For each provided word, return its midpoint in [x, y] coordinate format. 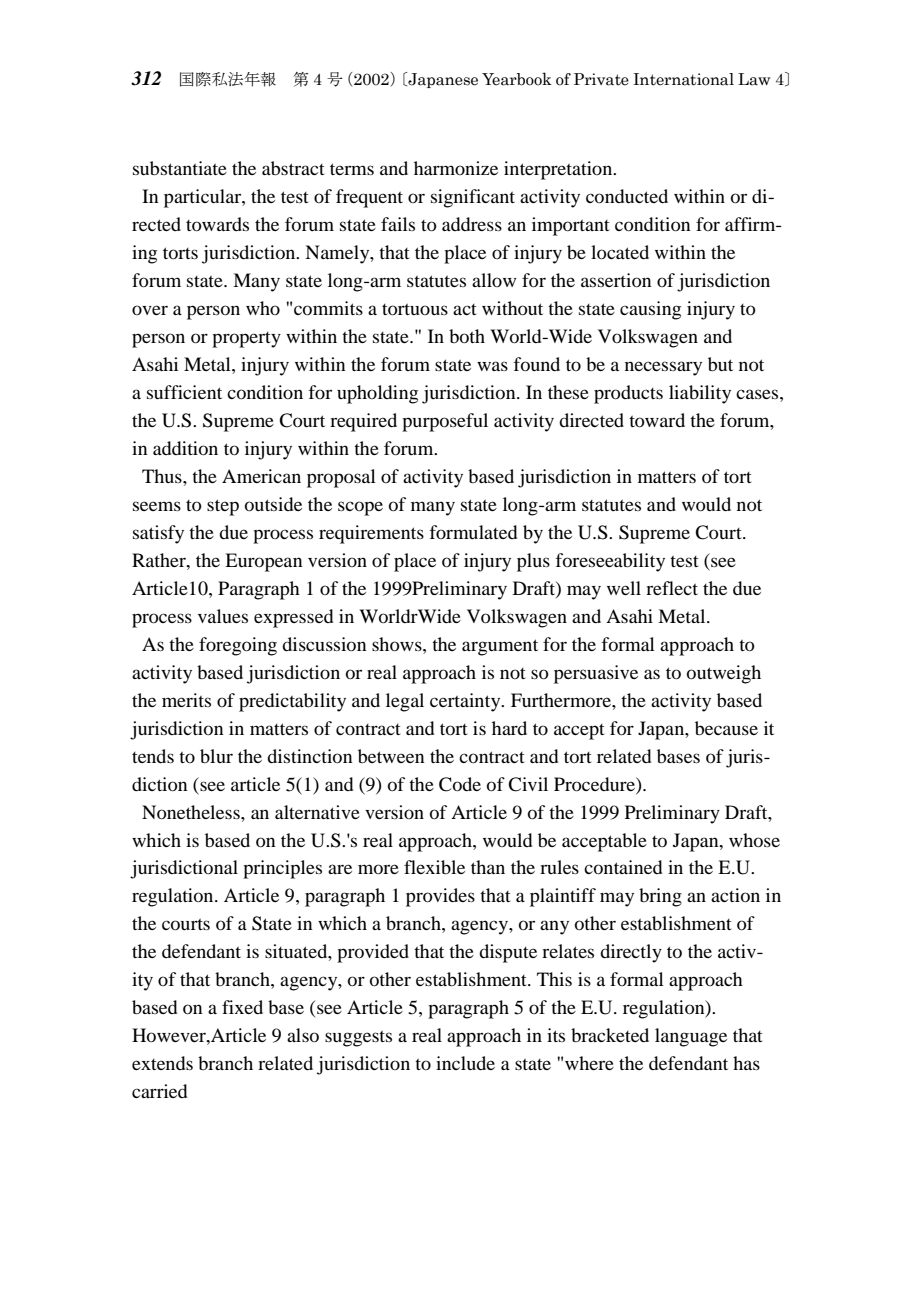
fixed [242, 1007]
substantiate [180, 168]
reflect [672, 588]
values [223, 616]
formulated [473, 532]
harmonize [456, 168]
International [683, 79]
